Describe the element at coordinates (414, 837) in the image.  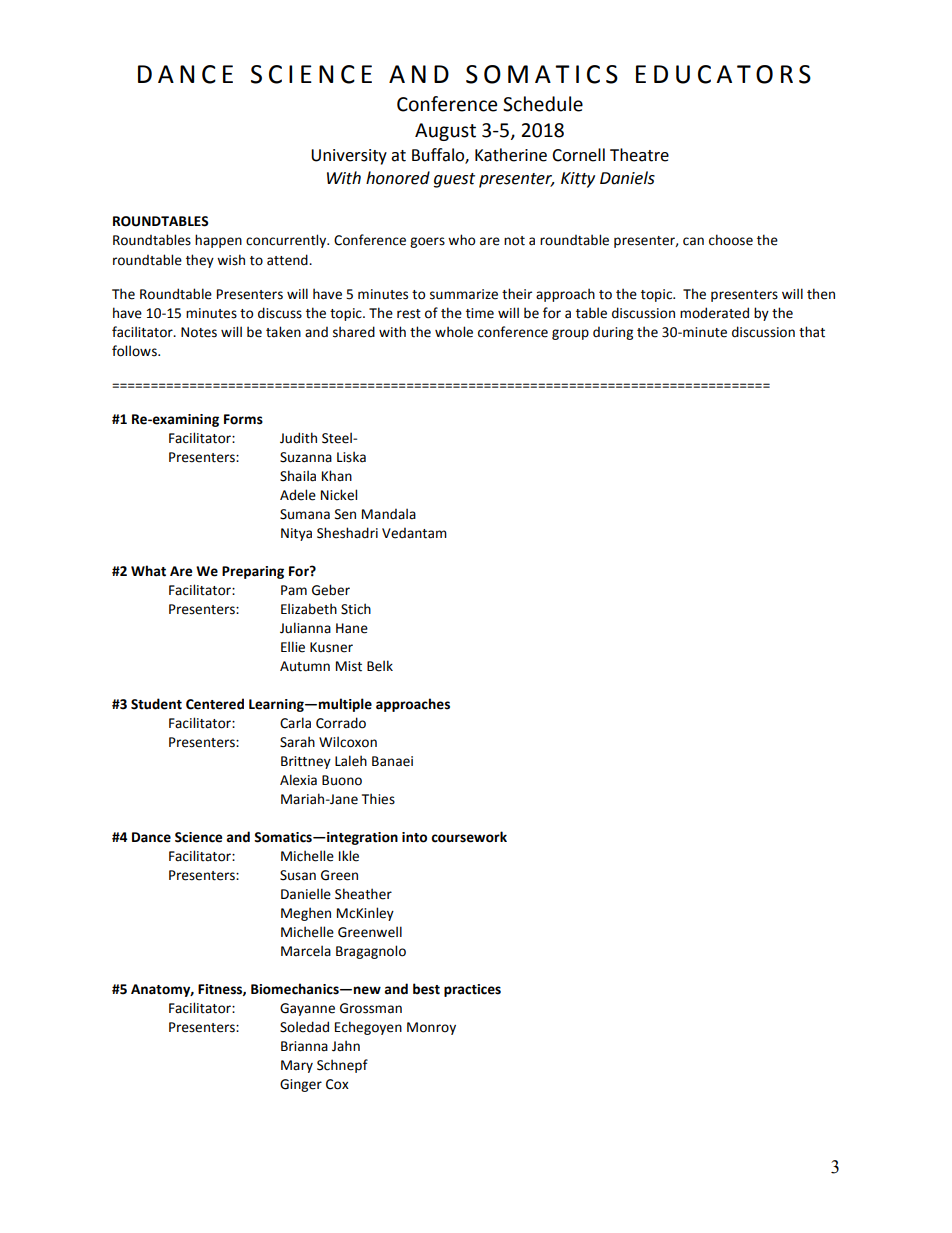
I see `into` at that location.
